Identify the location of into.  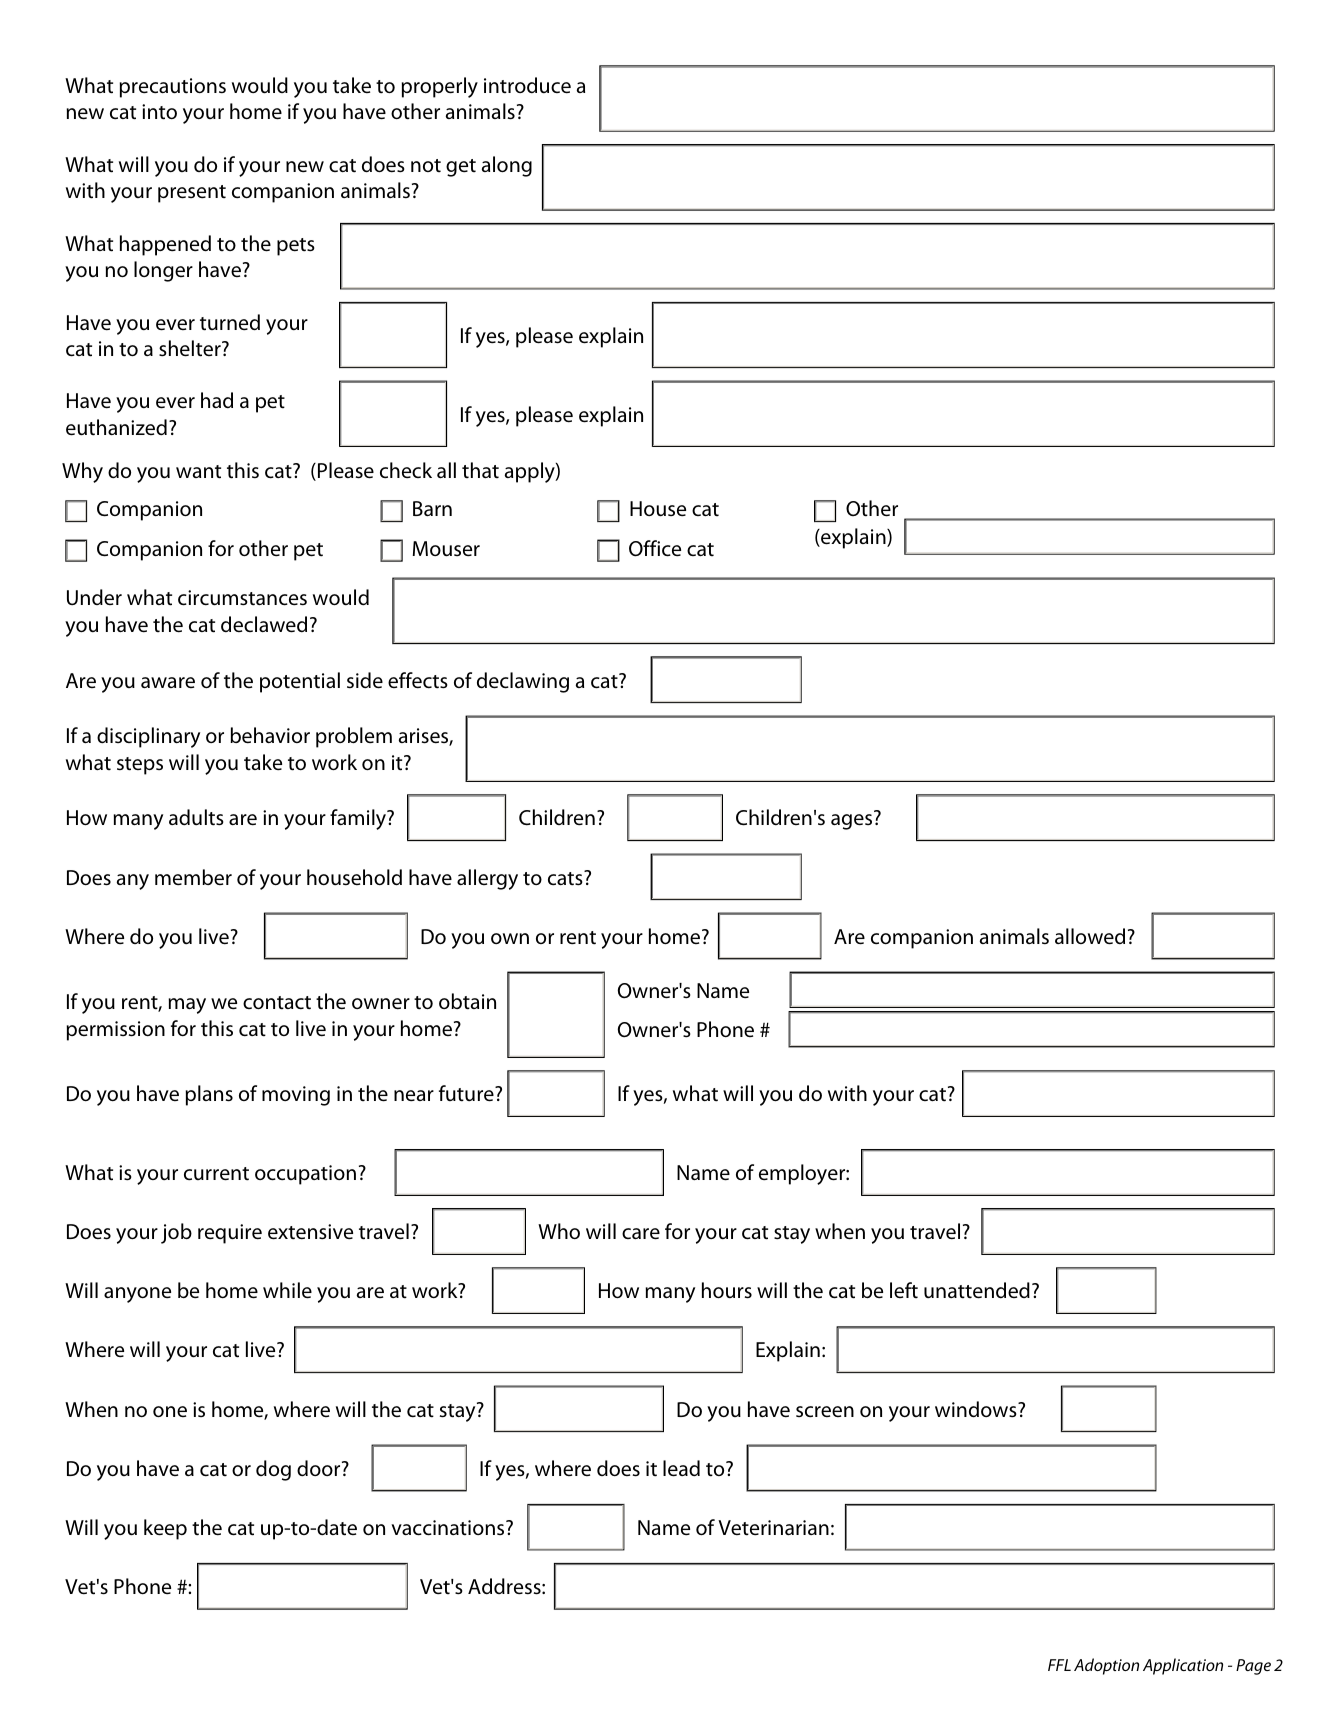
(159, 112).
